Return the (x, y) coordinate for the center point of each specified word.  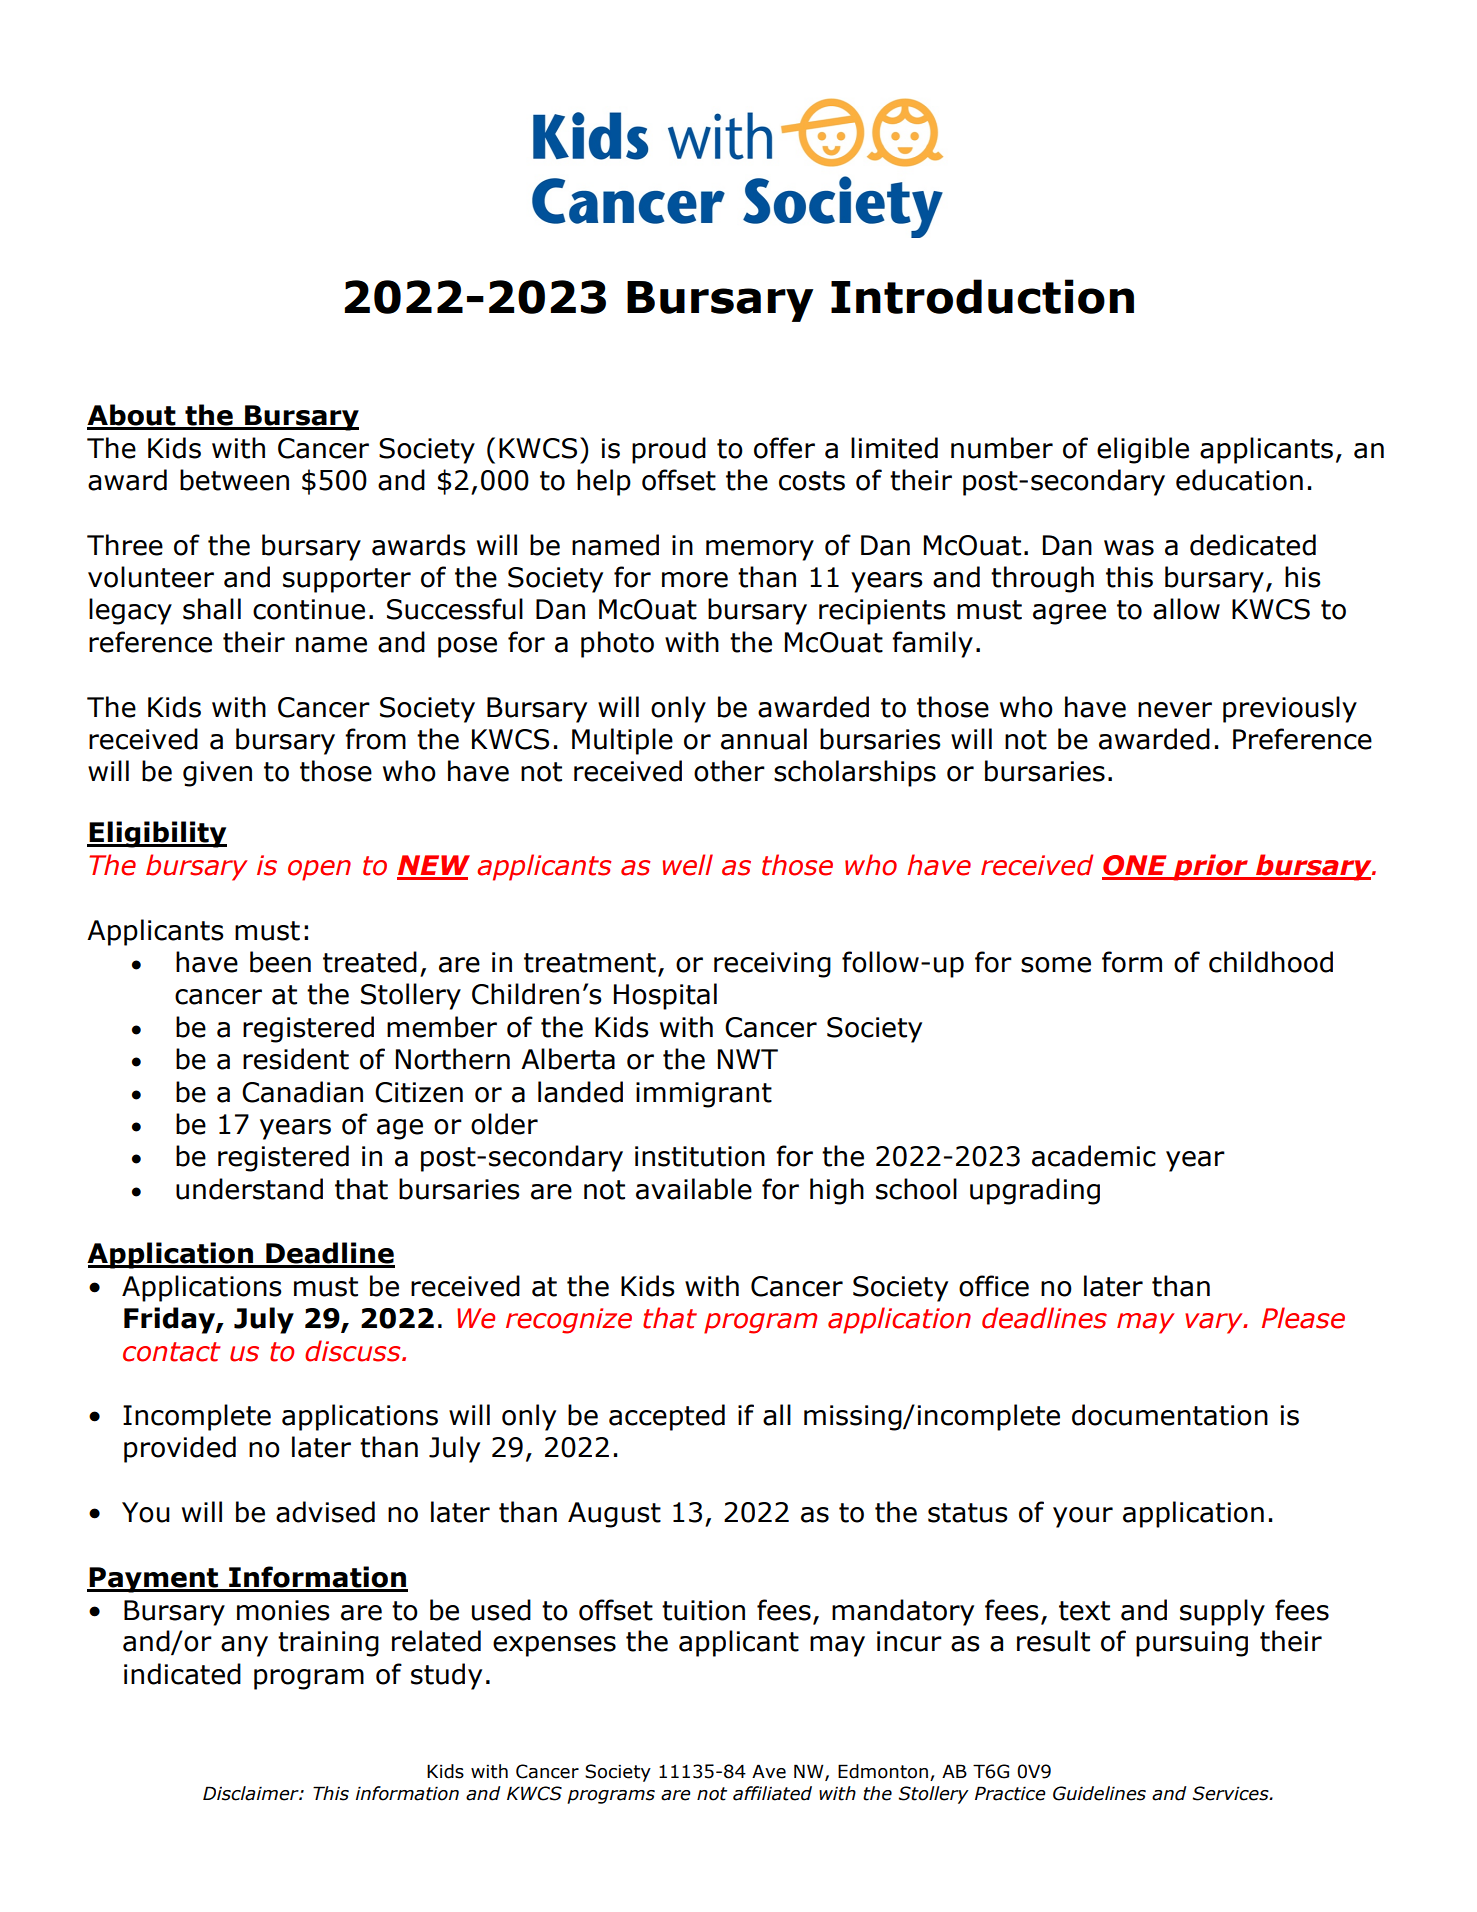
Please (1303, 1318)
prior (1211, 867)
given (217, 774)
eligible (1143, 450)
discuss (354, 1351)
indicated (182, 1674)
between (234, 480)
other (729, 771)
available (694, 1189)
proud (669, 450)
